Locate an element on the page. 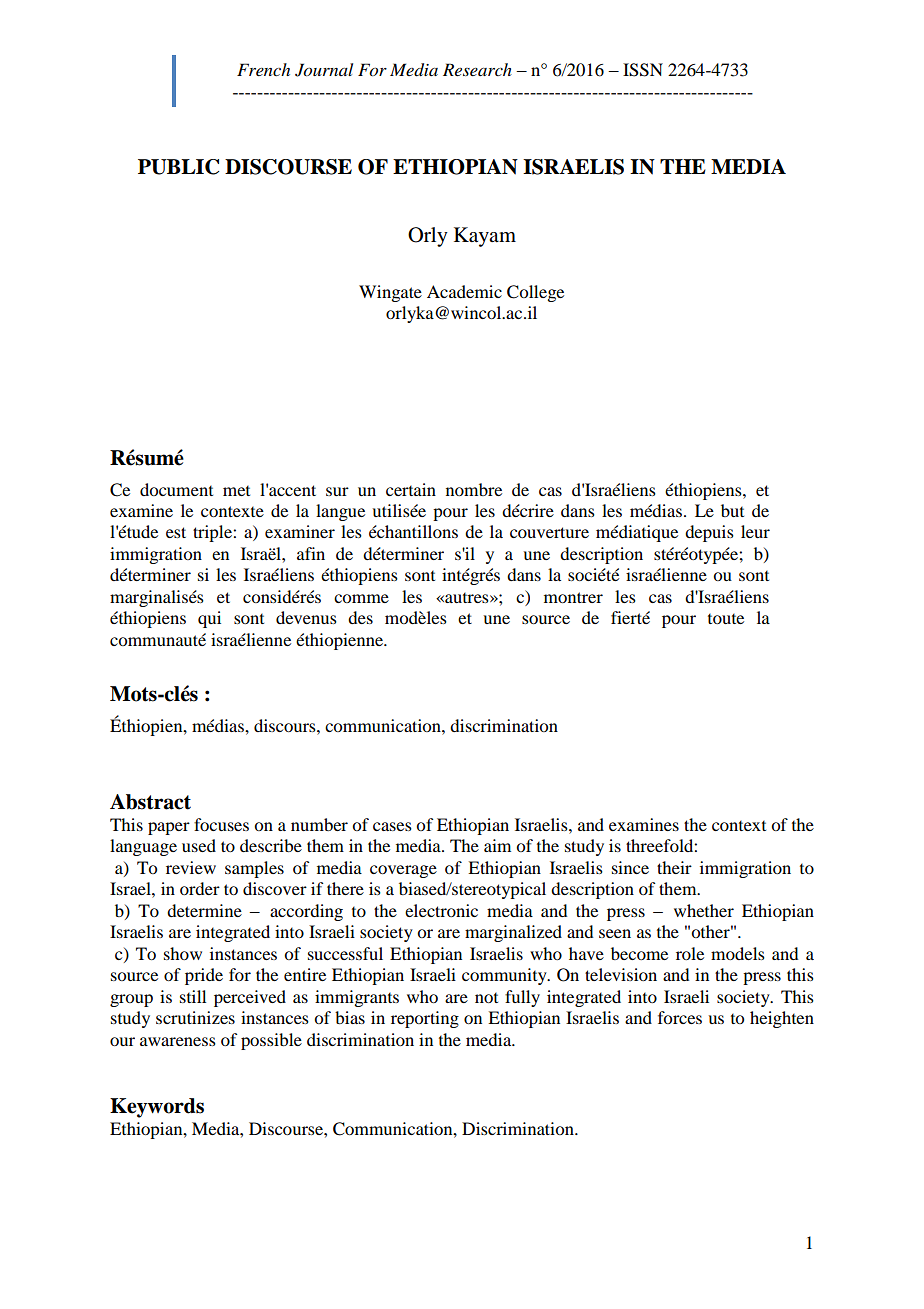  reporting is located at coordinates (425, 1019).
